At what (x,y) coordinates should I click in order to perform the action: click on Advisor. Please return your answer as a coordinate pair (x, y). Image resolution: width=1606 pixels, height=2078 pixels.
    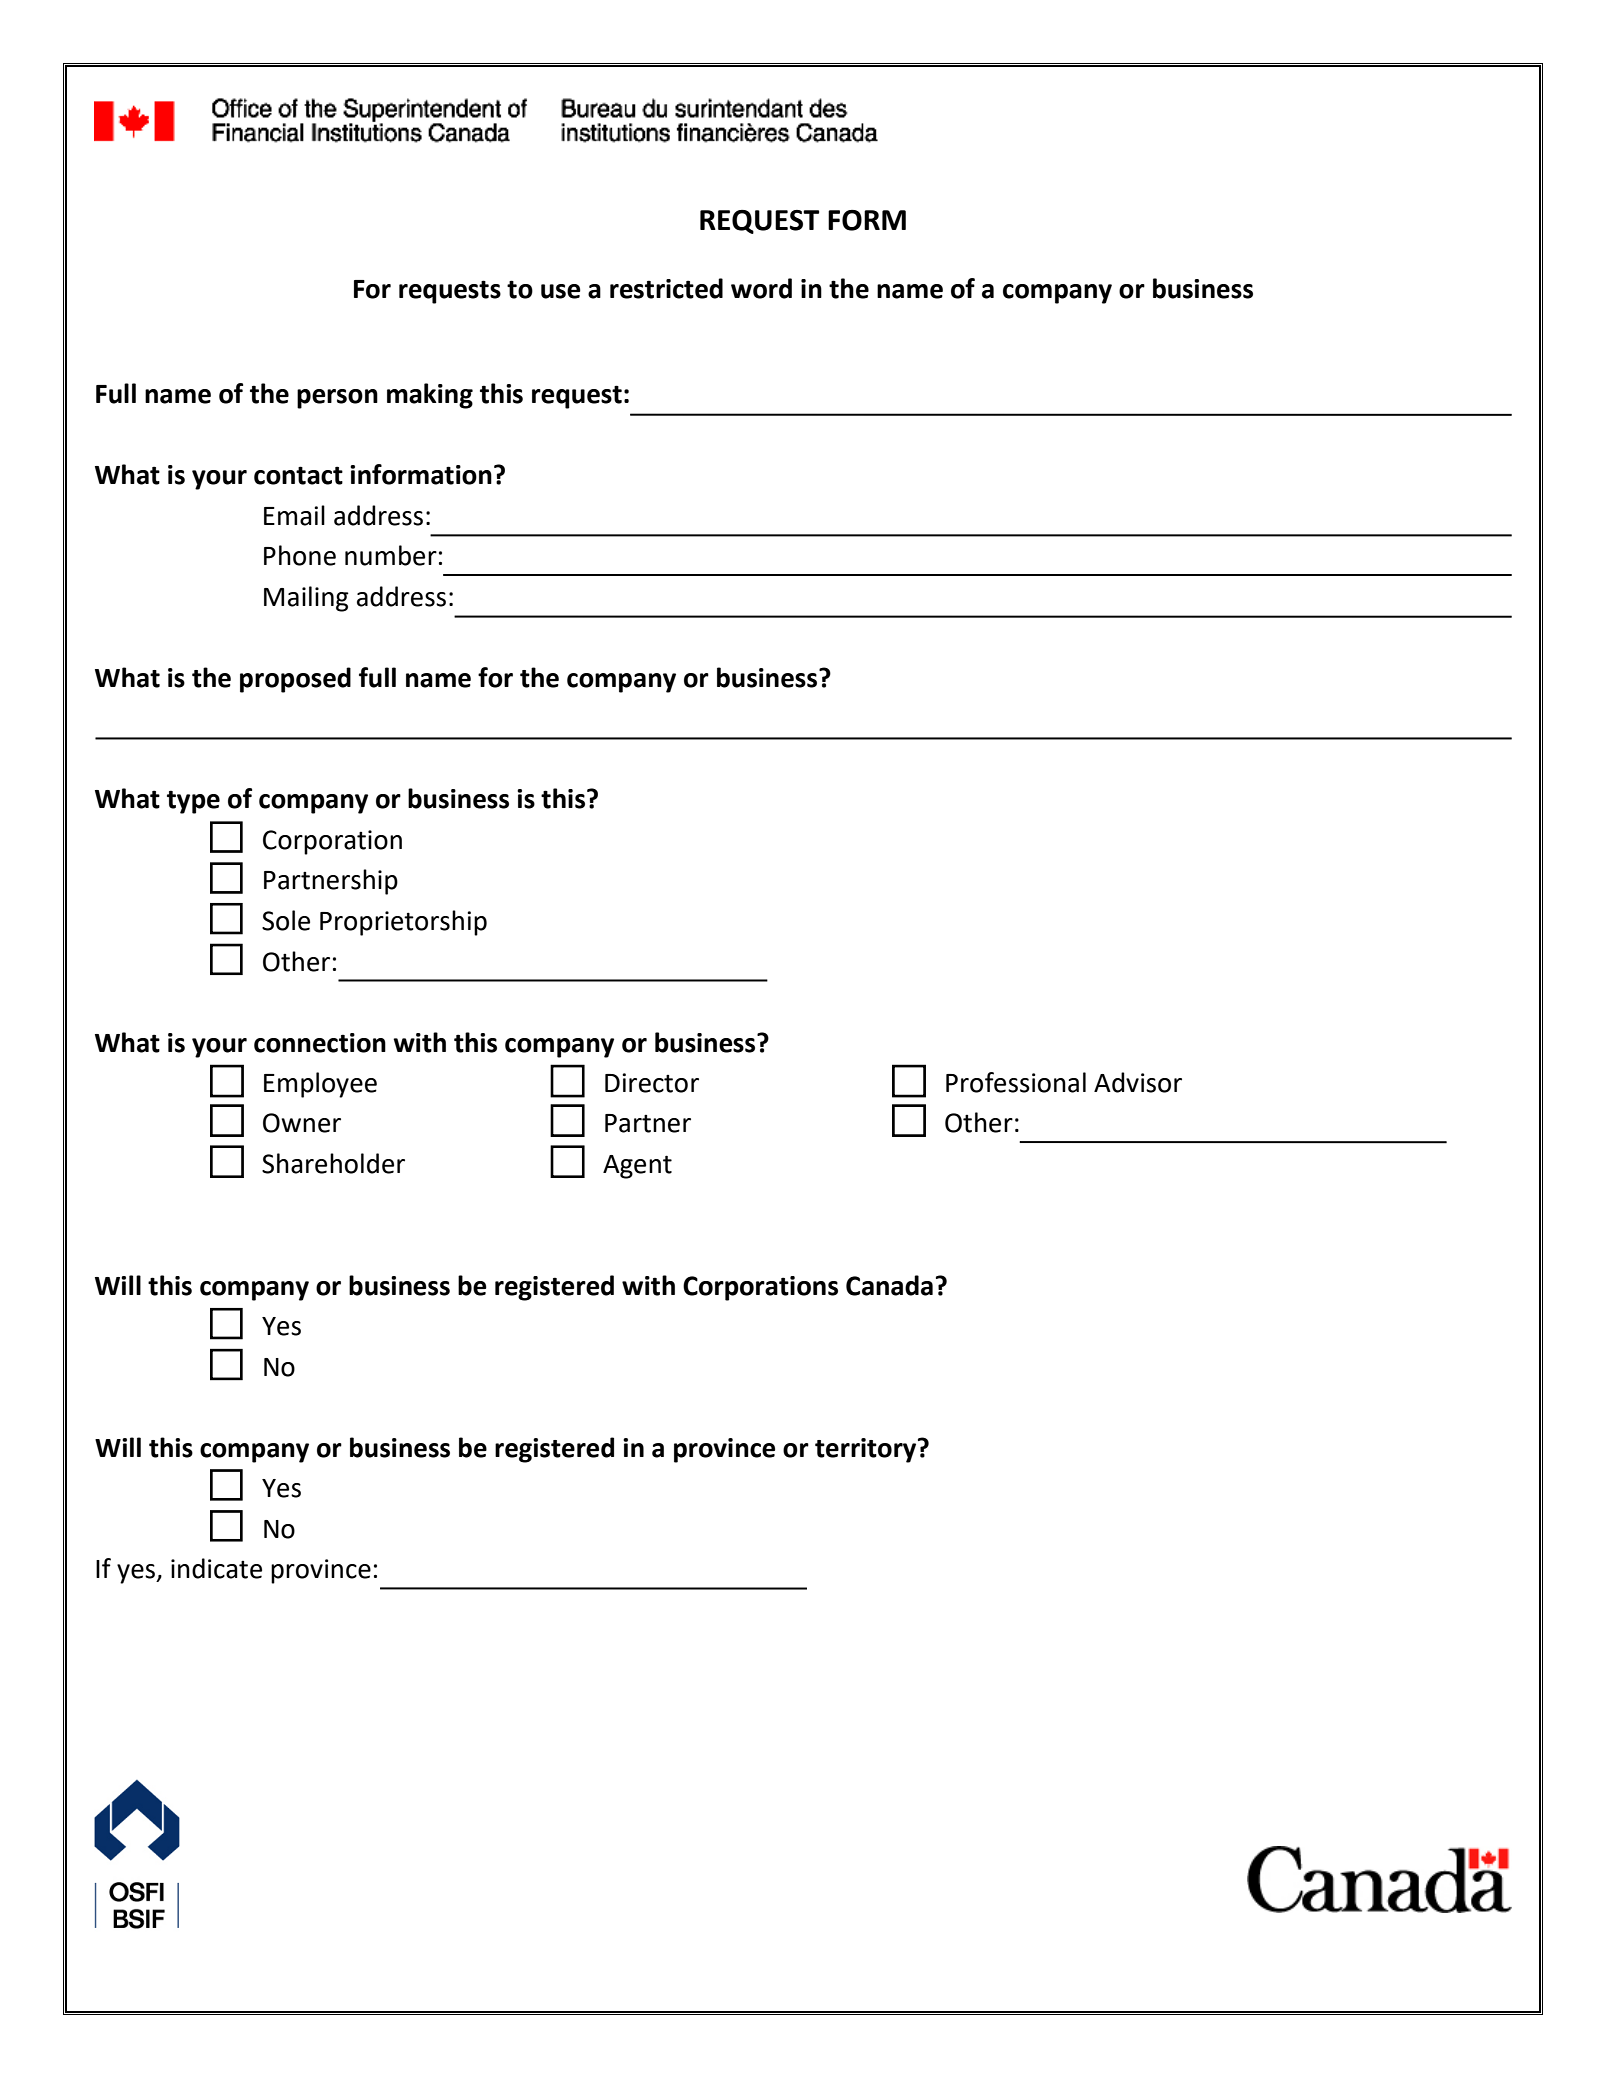
    Looking at the image, I should click on (1138, 1082).
